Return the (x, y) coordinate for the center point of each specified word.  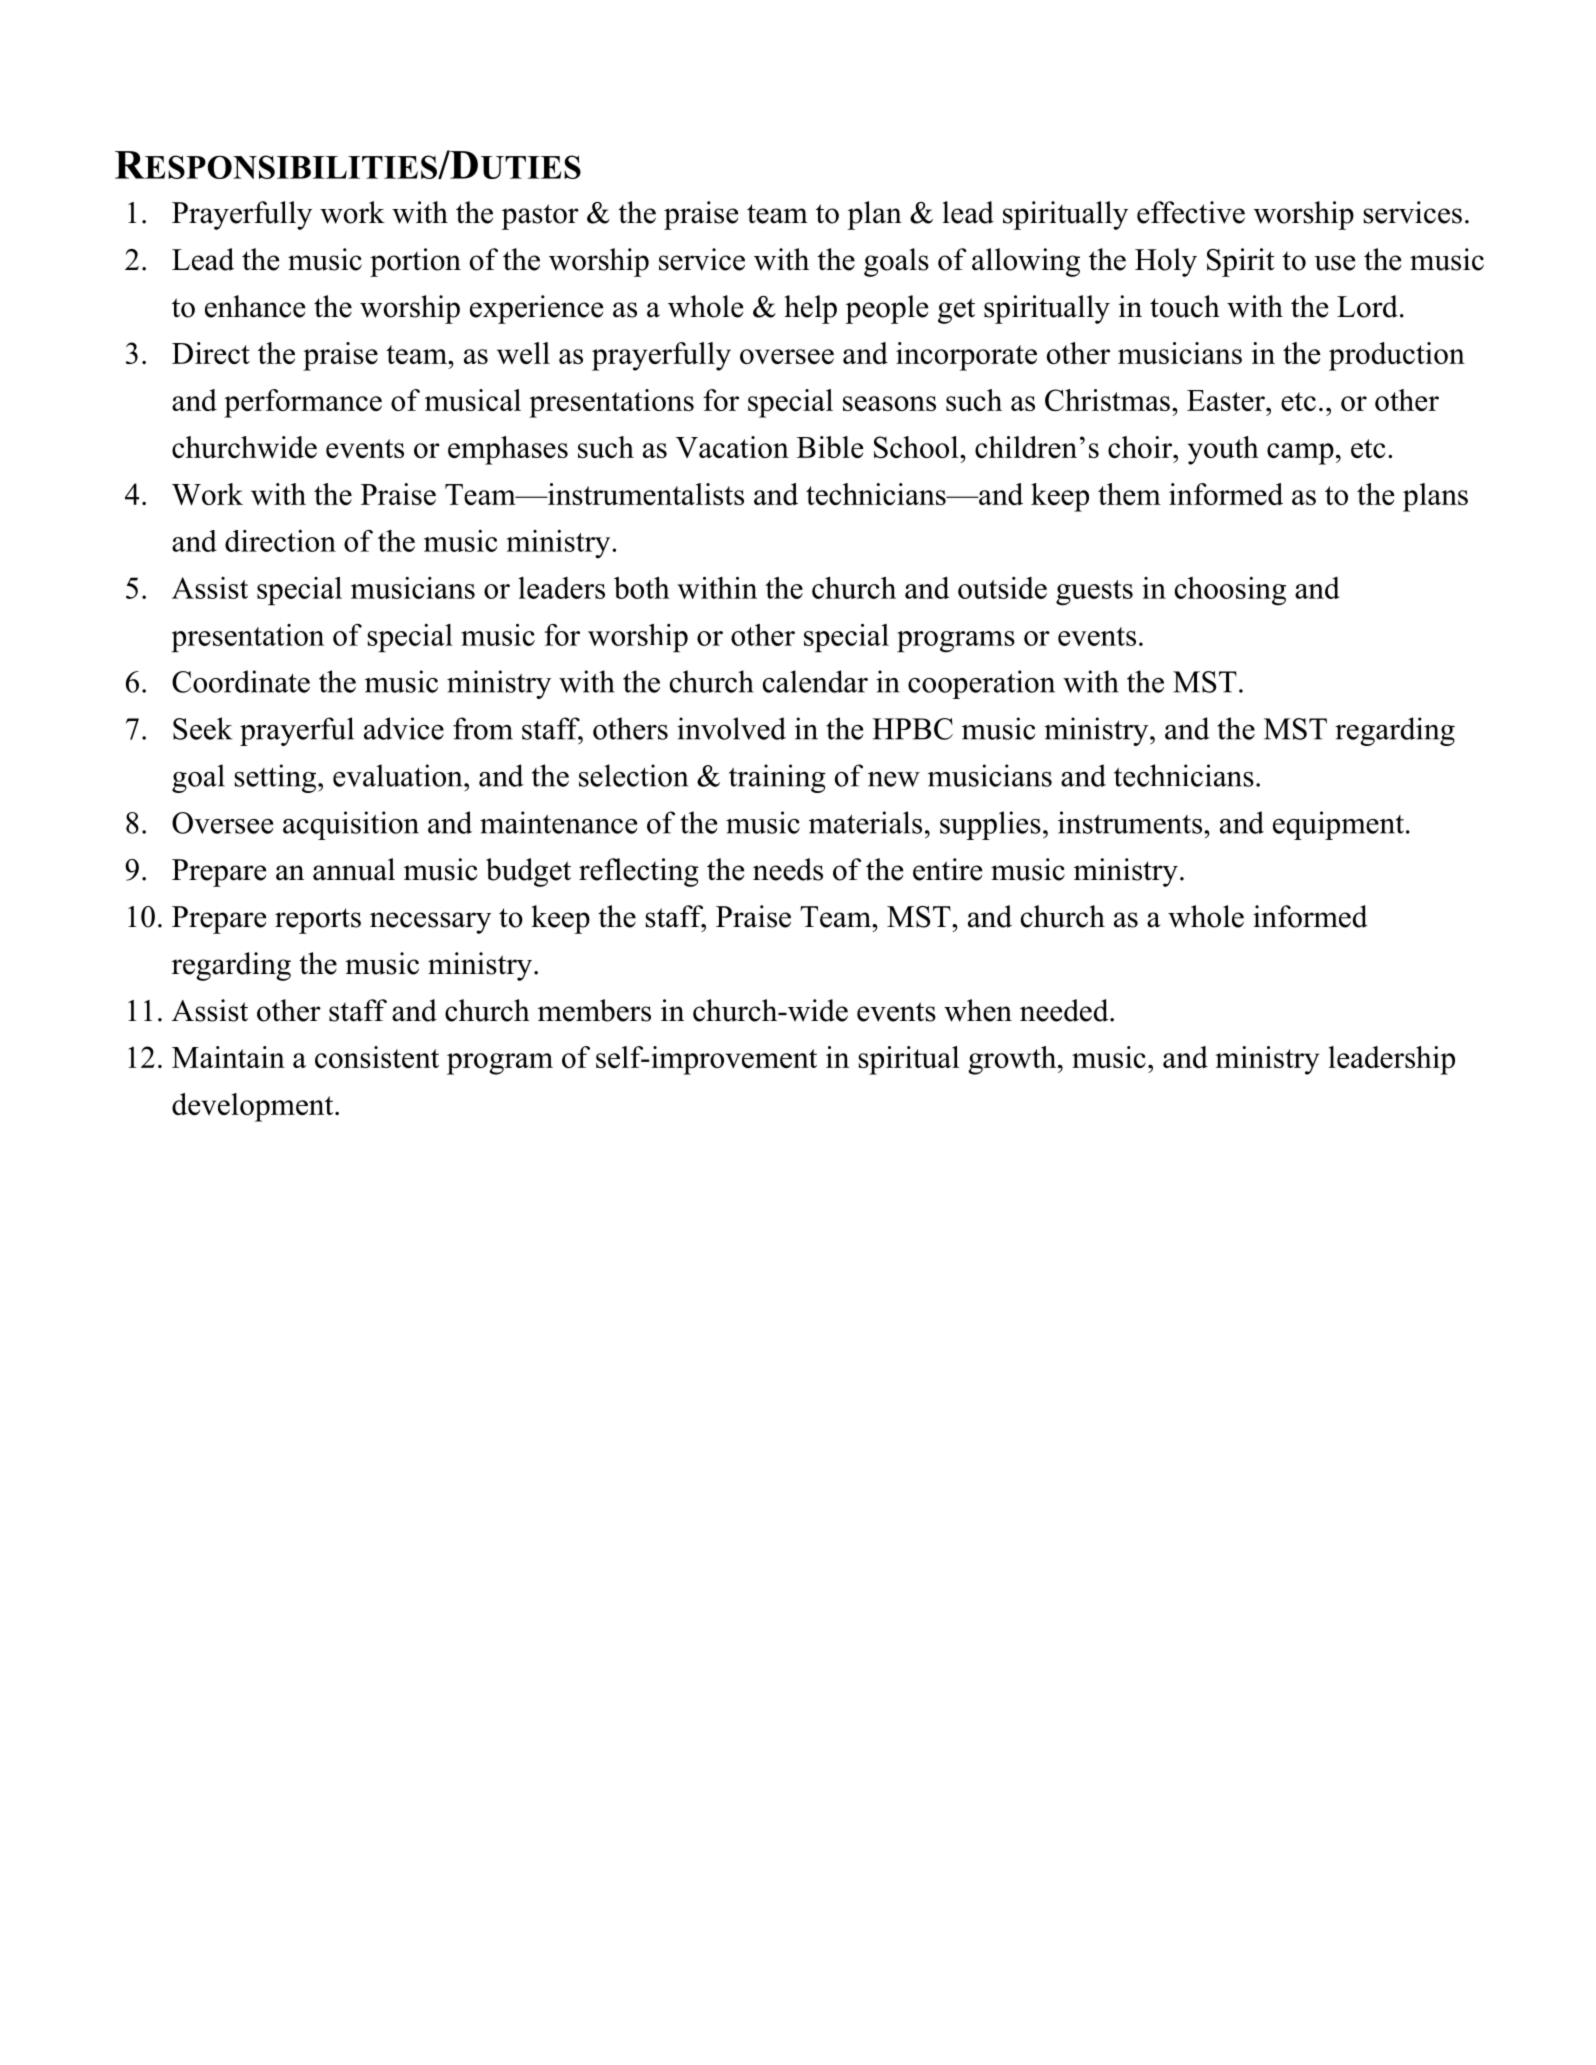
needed (1065, 1010)
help (810, 309)
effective (1191, 212)
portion (415, 262)
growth (1013, 1060)
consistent (377, 1057)
